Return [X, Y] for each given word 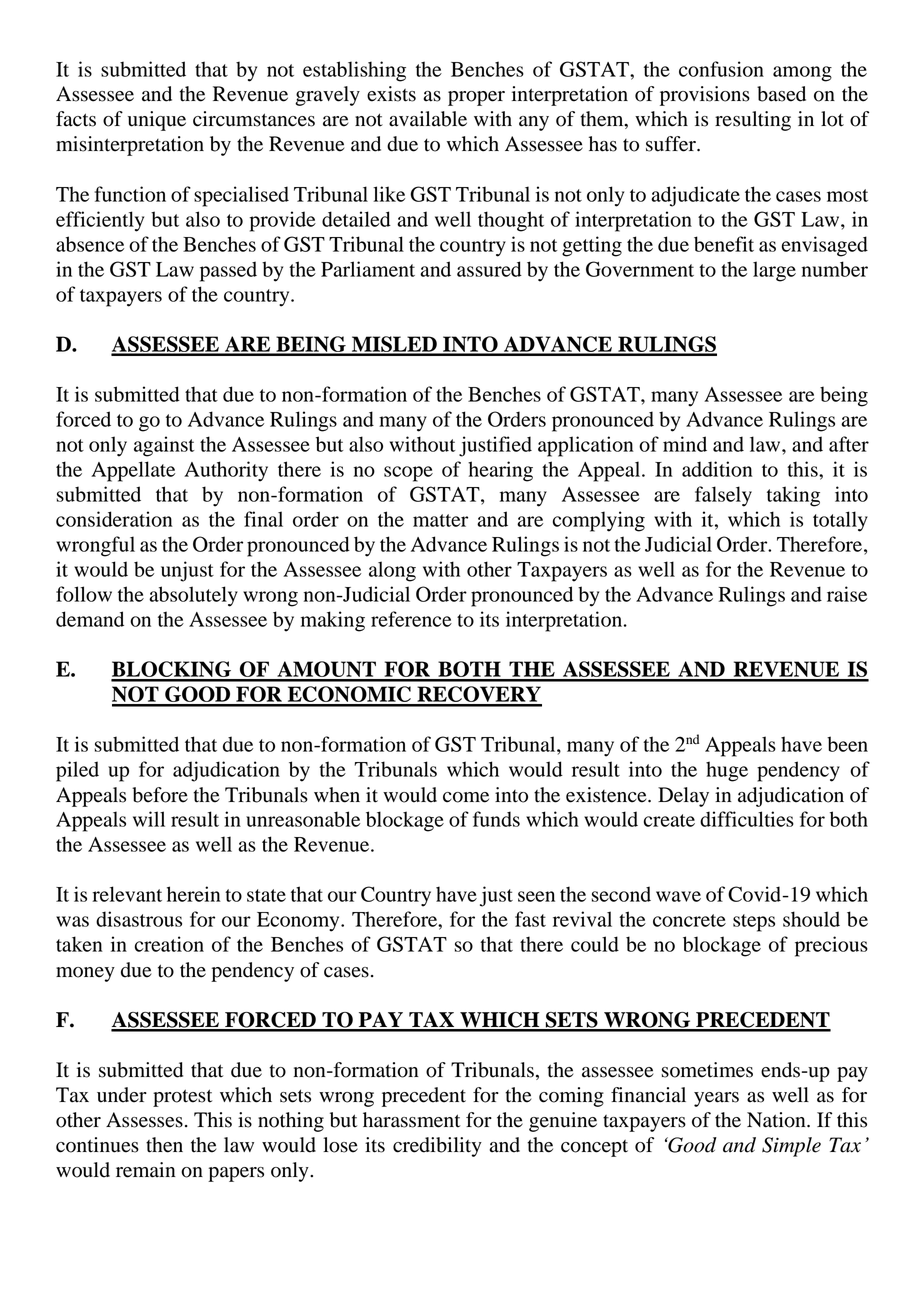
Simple [791, 1147]
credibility [437, 1147]
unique [157, 121]
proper [476, 98]
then [164, 1145]
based [781, 94]
